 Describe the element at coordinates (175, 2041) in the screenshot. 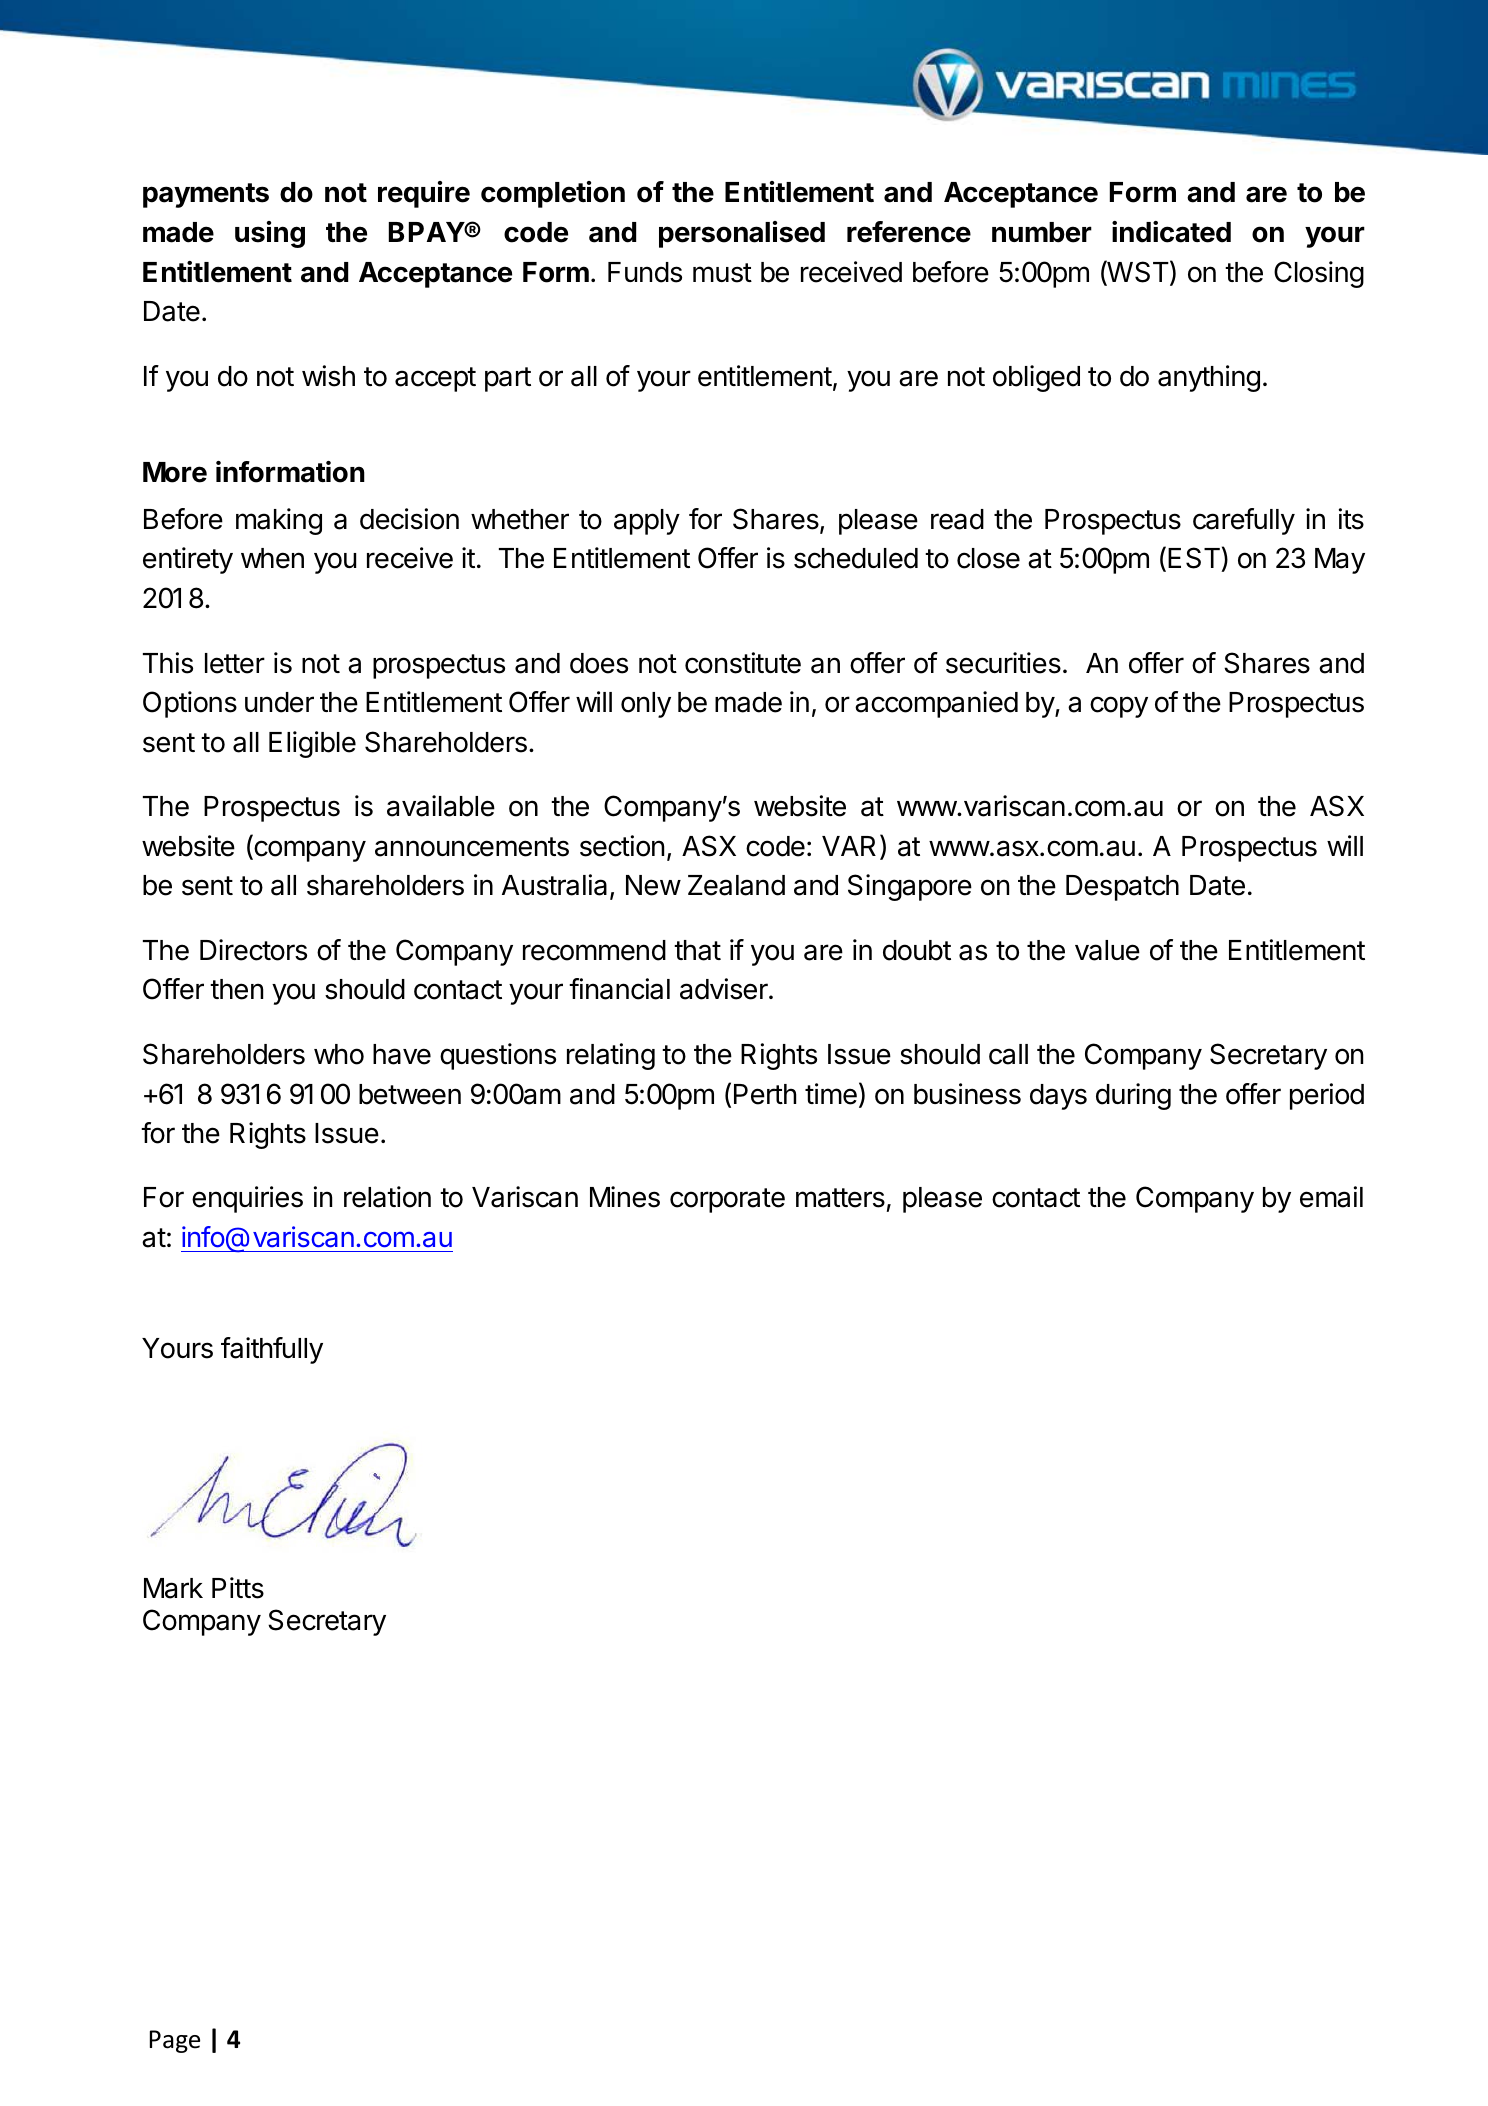

I see `Page` at that location.
